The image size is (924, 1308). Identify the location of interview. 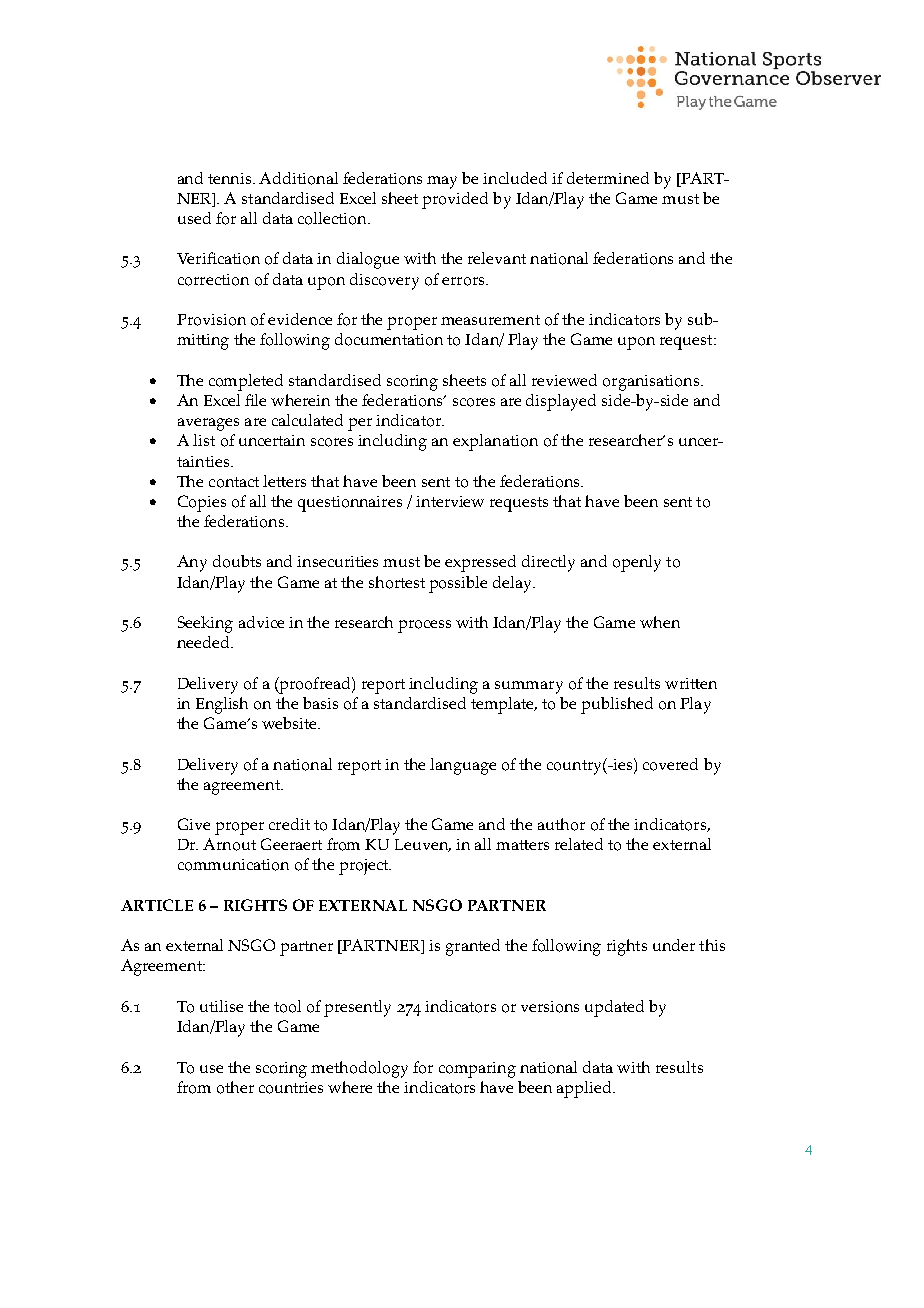
(450, 501).
